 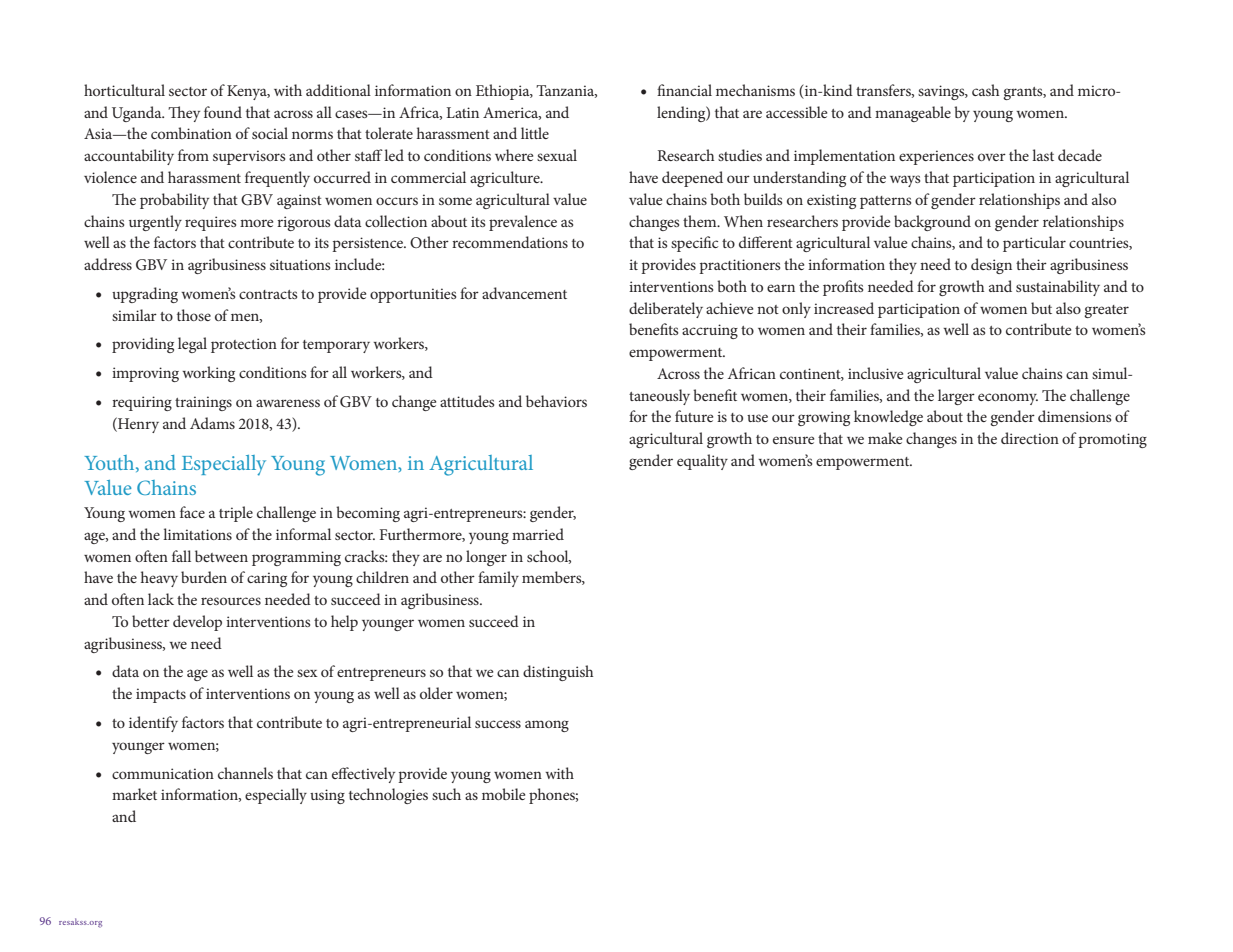 What do you see at coordinates (524, 293) in the screenshot?
I see `advancement` at bounding box center [524, 293].
